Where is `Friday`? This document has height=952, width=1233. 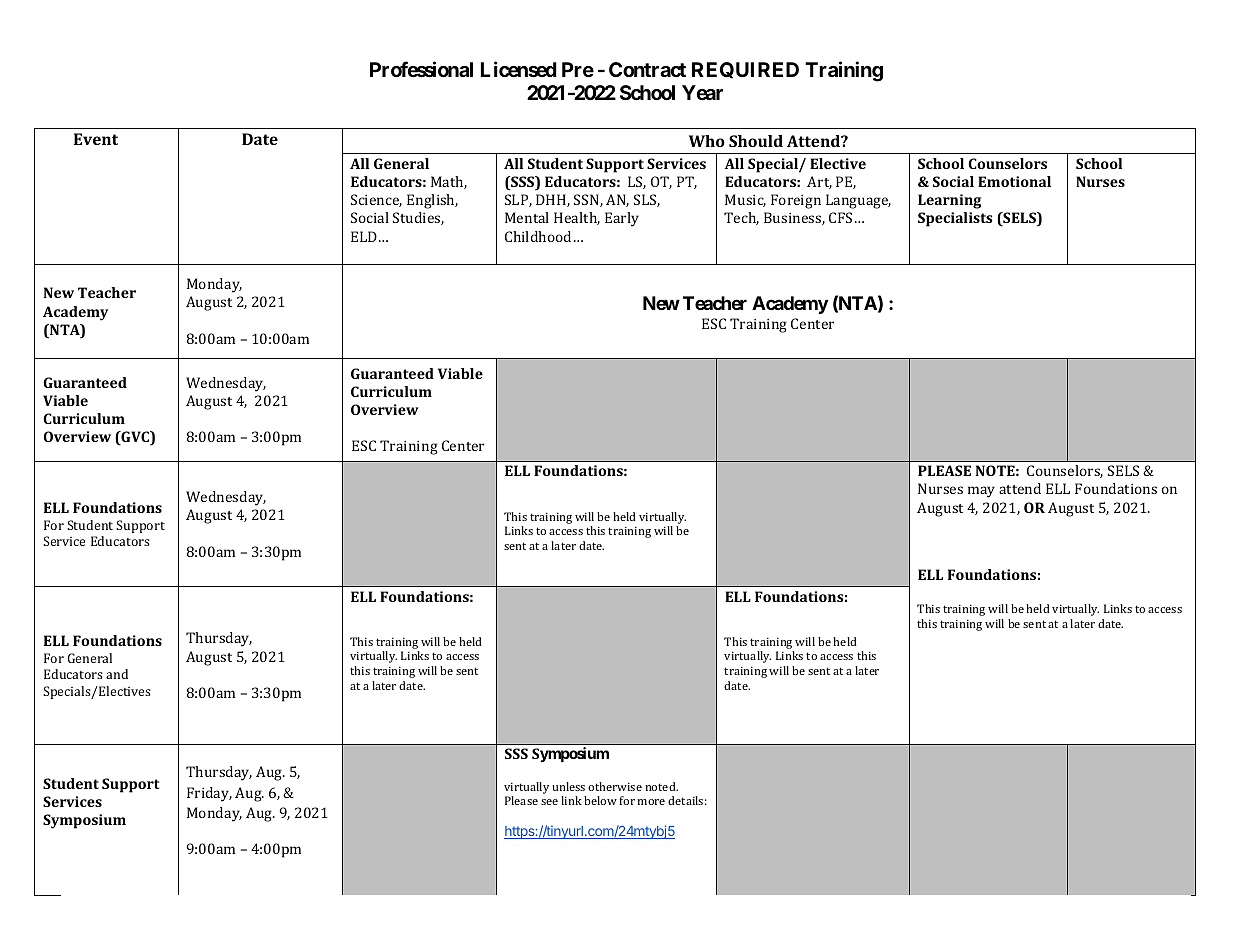 Friday is located at coordinates (209, 794).
